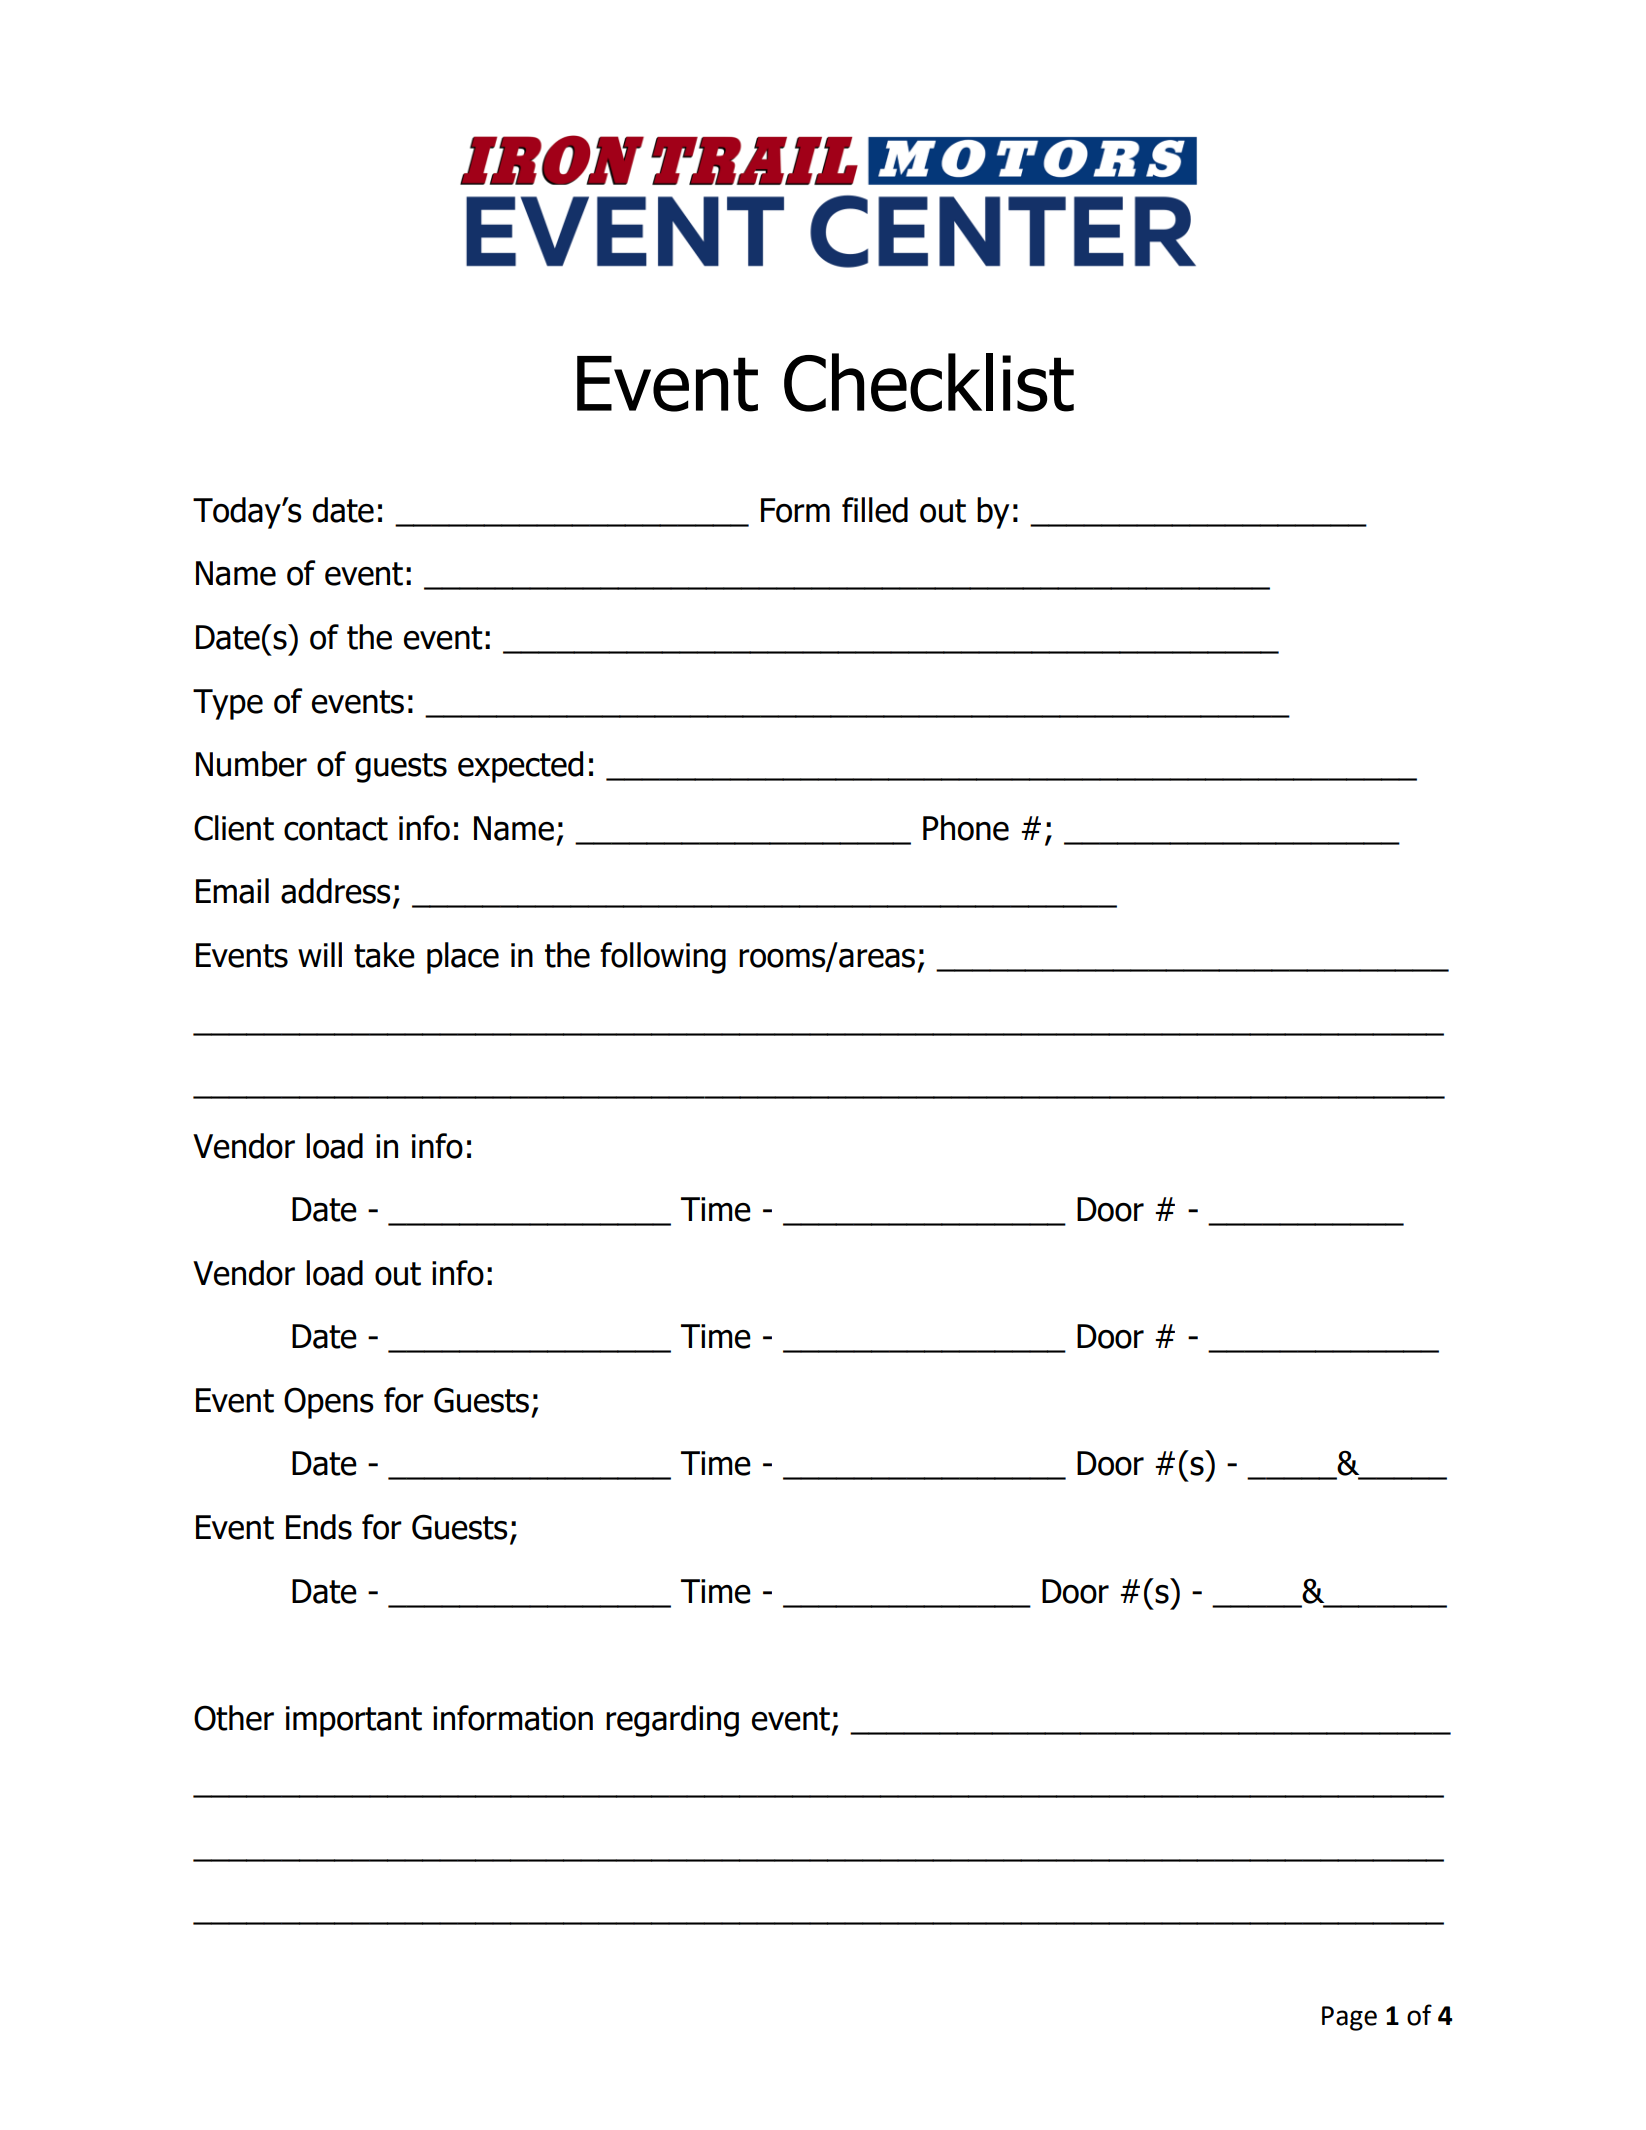 The width and height of the screenshot is (1646, 2130). Describe the element at coordinates (228, 704) in the screenshot. I see `Type` at that location.
